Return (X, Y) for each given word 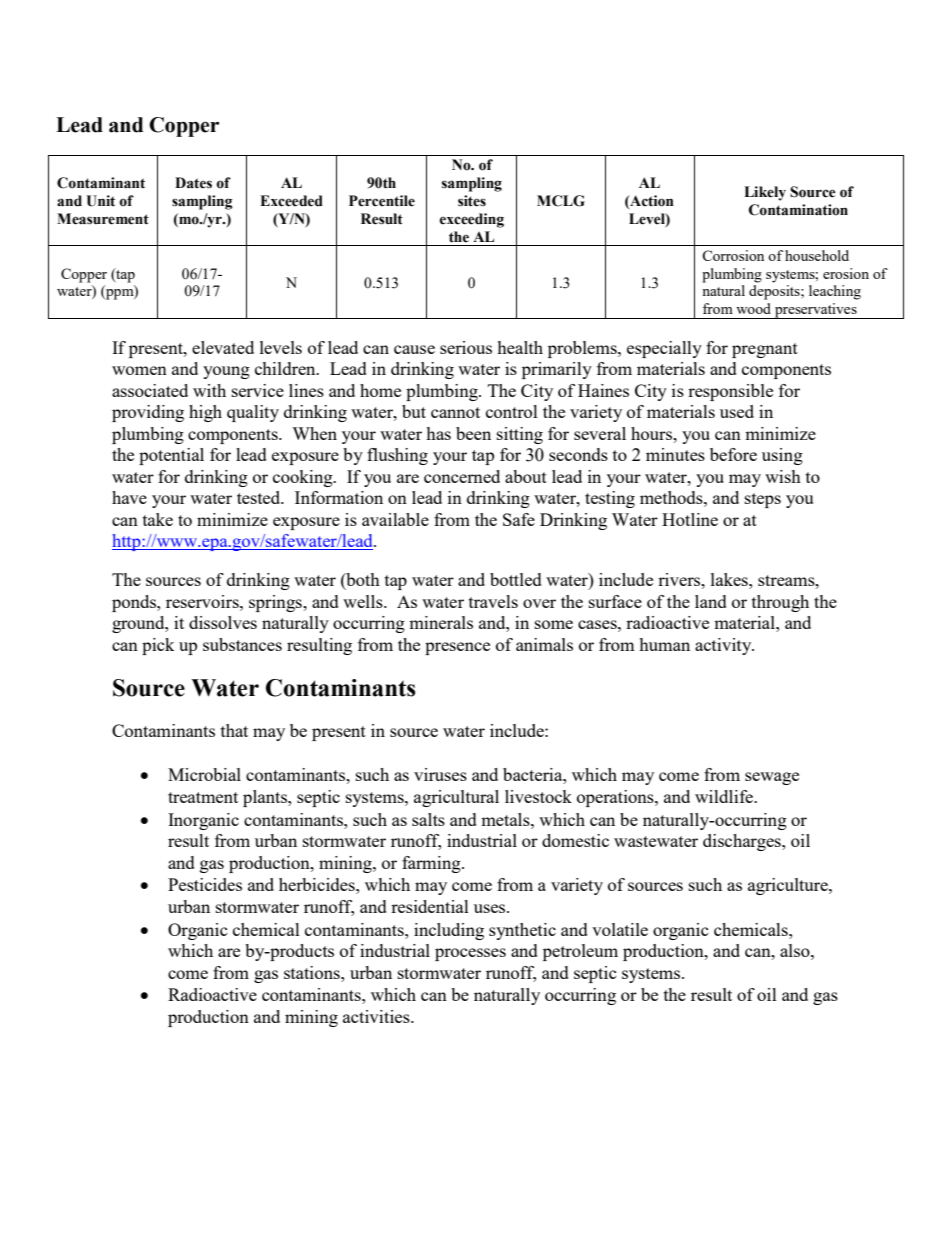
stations (313, 972)
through (780, 603)
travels (493, 601)
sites (472, 201)
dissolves (223, 622)
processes (470, 954)
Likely (765, 193)
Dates (193, 183)
